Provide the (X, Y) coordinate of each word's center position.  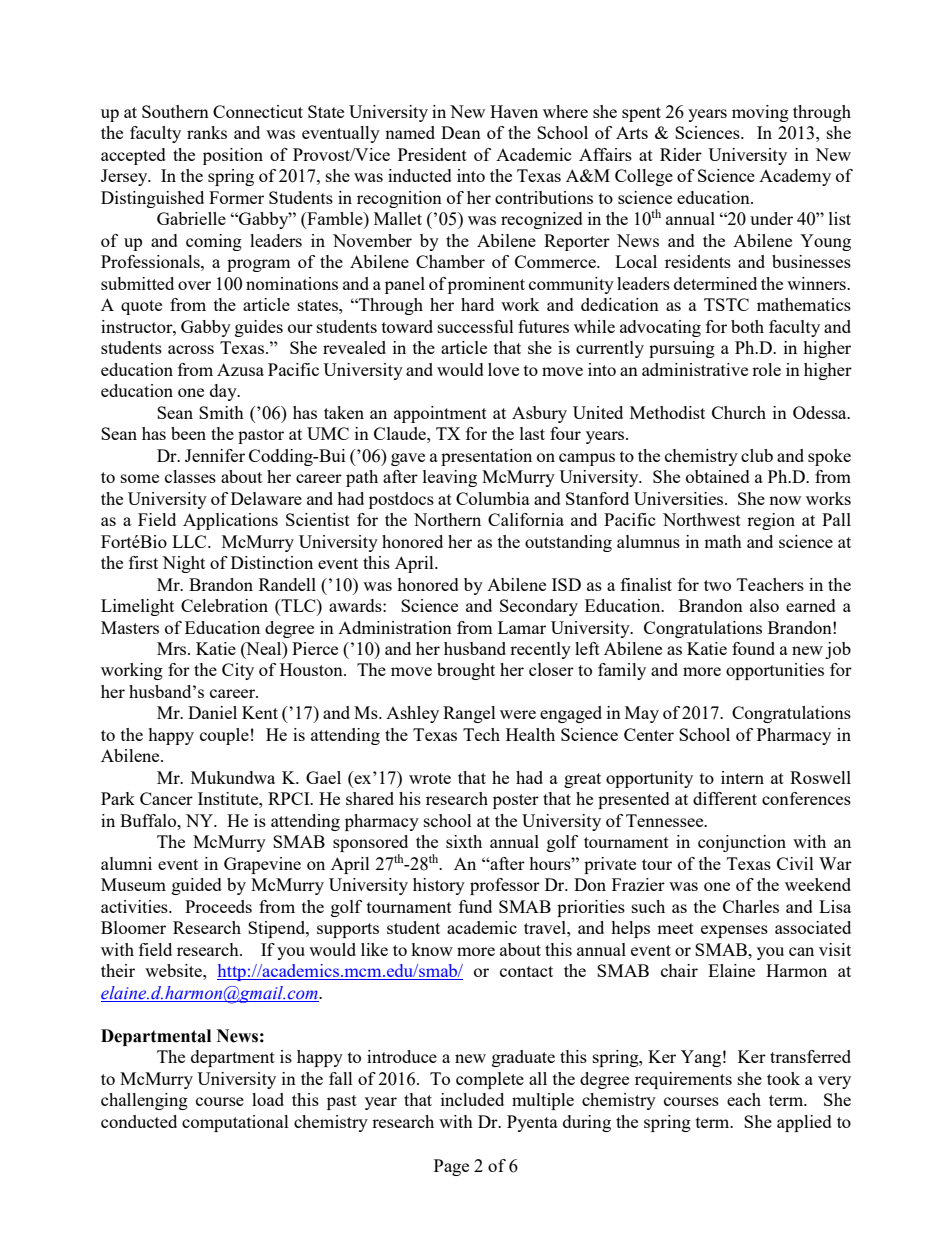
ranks (207, 132)
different (725, 798)
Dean (461, 132)
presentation (486, 457)
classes (190, 476)
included (472, 1099)
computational (235, 1123)
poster (516, 801)
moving (760, 113)
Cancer (166, 798)
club (757, 455)
